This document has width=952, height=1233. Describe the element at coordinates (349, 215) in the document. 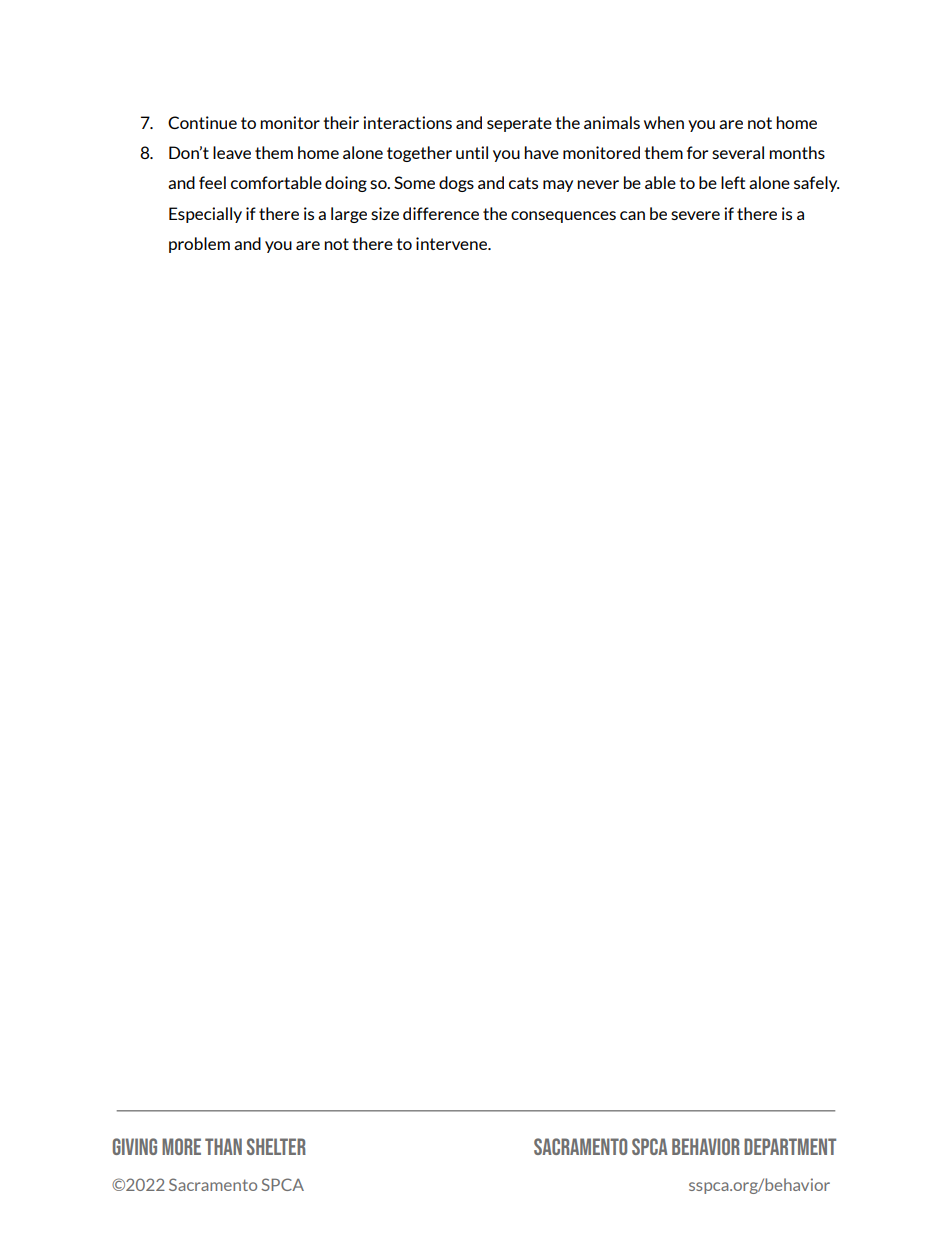

I see `large` at that location.
